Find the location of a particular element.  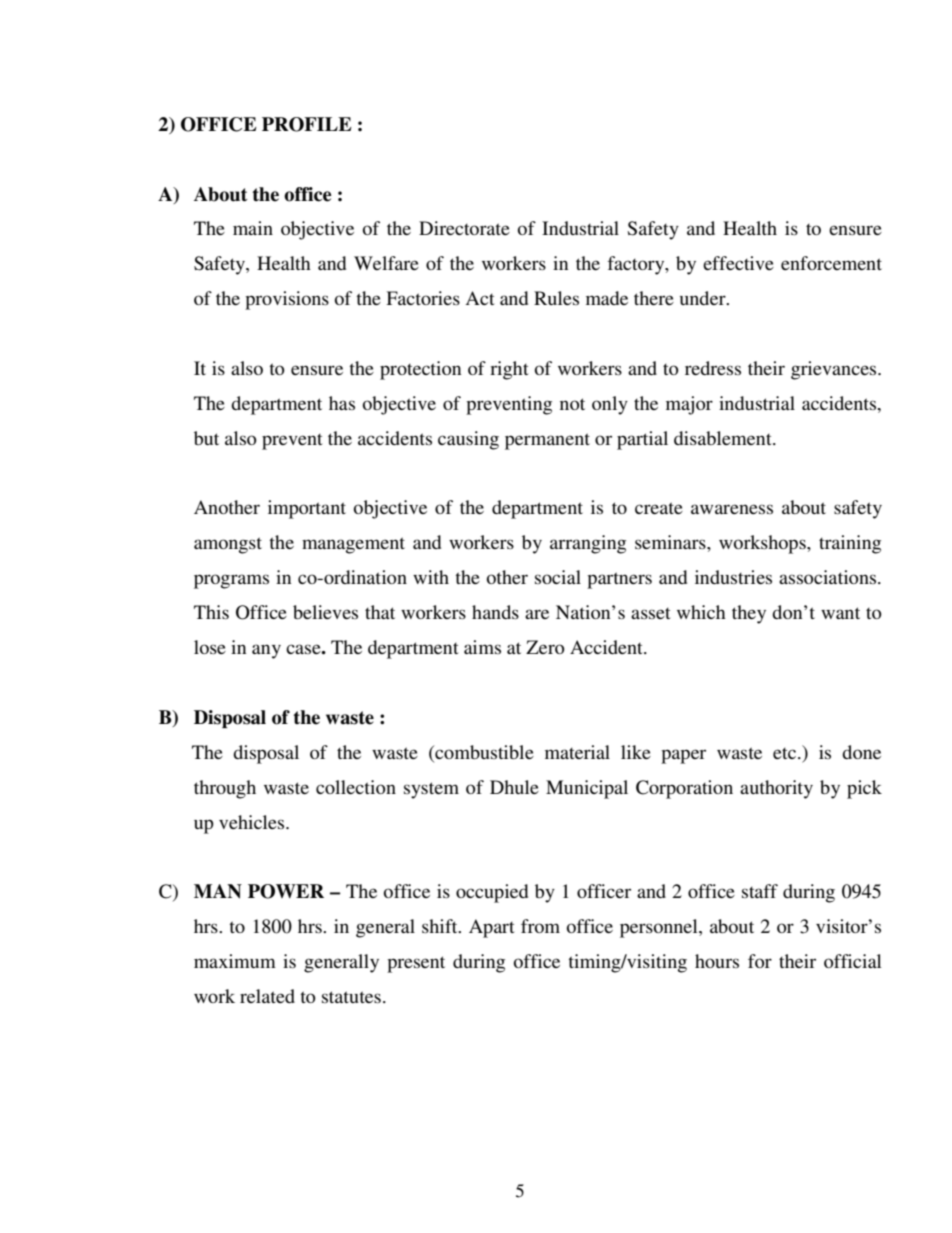

etc is located at coordinates (784, 753).
